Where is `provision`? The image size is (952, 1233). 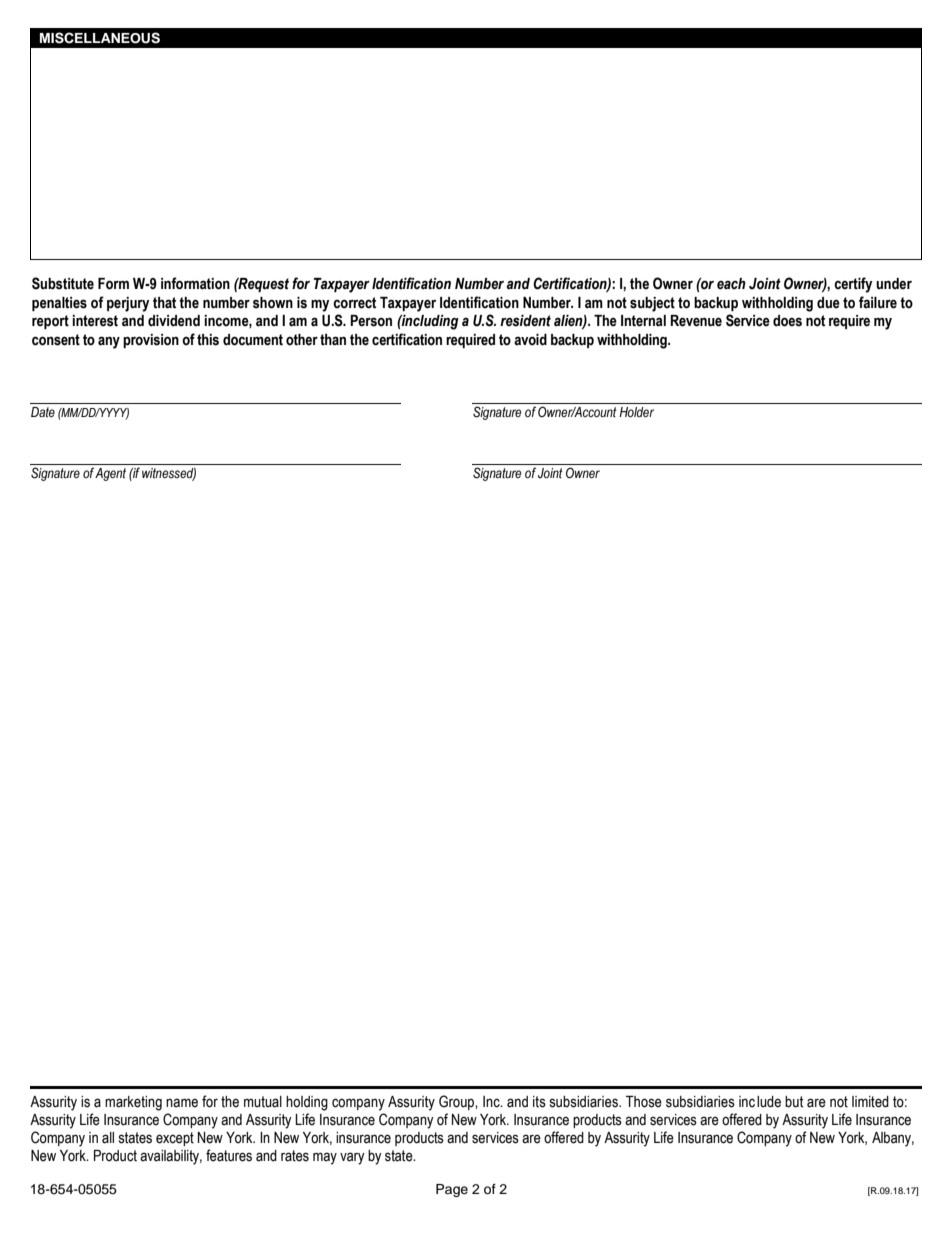
provision is located at coordinates (151, 341).
